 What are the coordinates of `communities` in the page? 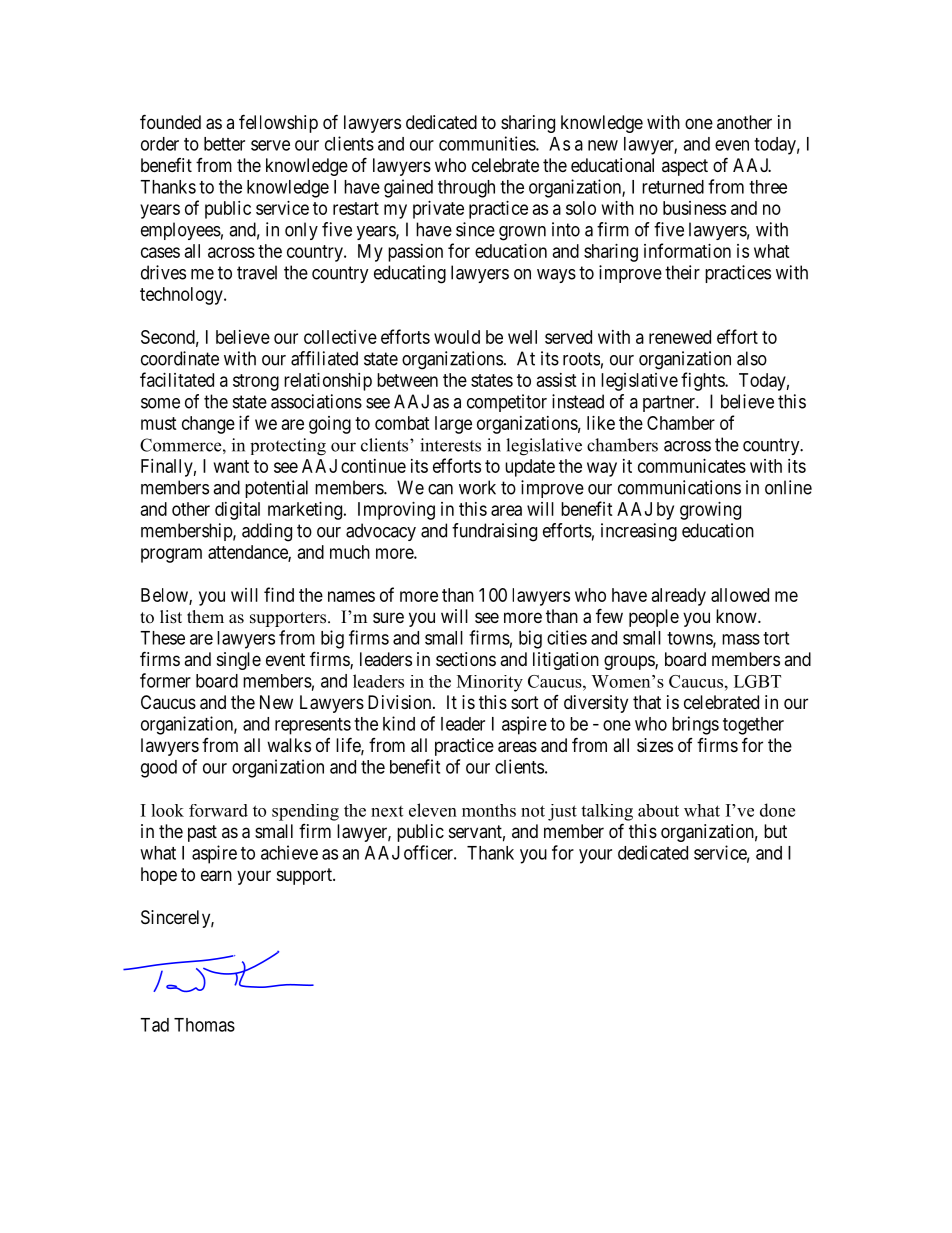 It's located at (488, 143).
